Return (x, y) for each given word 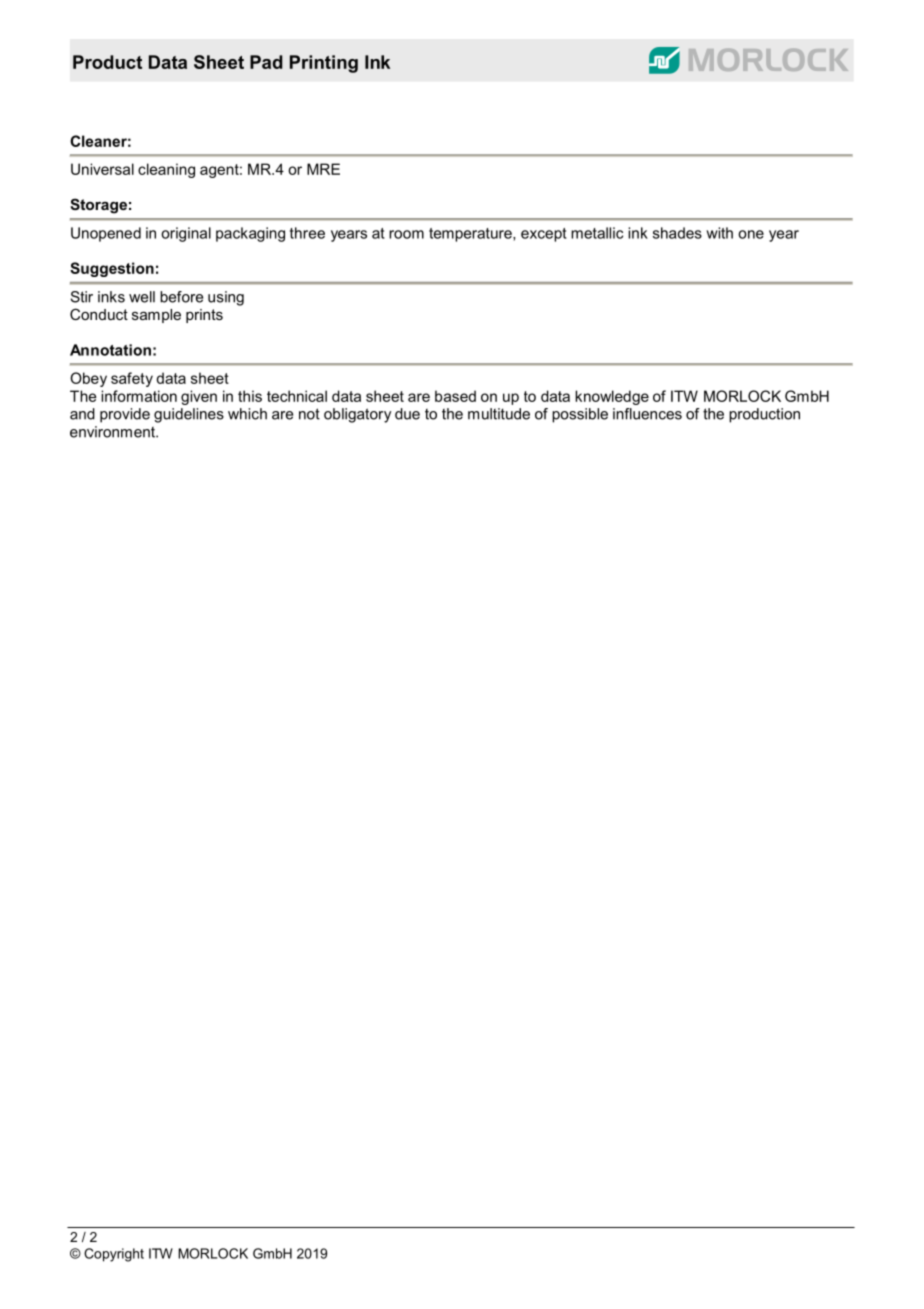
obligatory (357, 415)
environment (113, 432)
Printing (324, 64)
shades (677, 233)
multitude (499, 414)
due (407, 414)
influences (647, 414)
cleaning (166, 170)
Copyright (114, 1255)
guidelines (189, 415)
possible (580, 415)
